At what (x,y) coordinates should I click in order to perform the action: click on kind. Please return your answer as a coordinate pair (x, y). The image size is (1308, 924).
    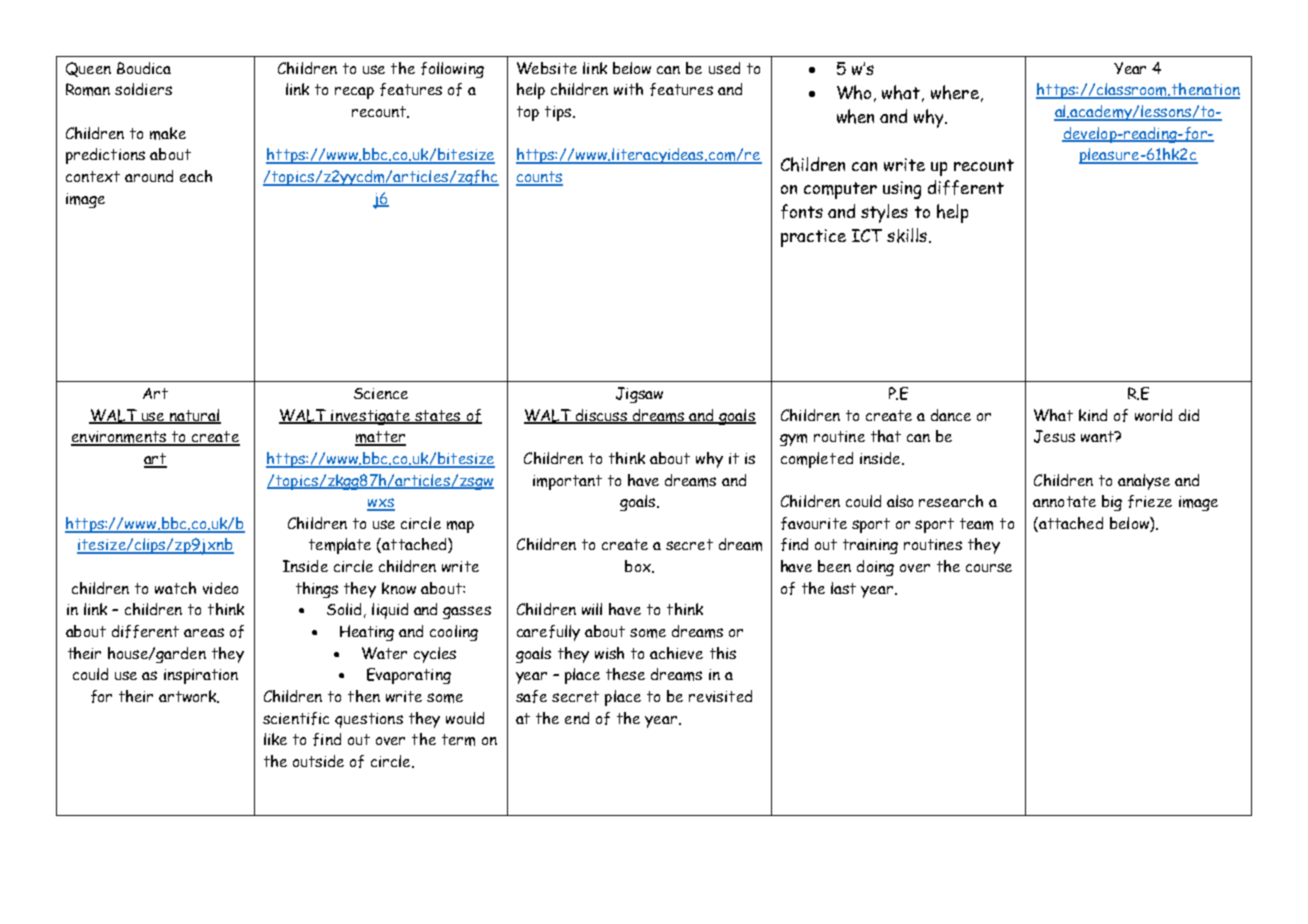
    Looking at the image, I should click on (1093, 415).
